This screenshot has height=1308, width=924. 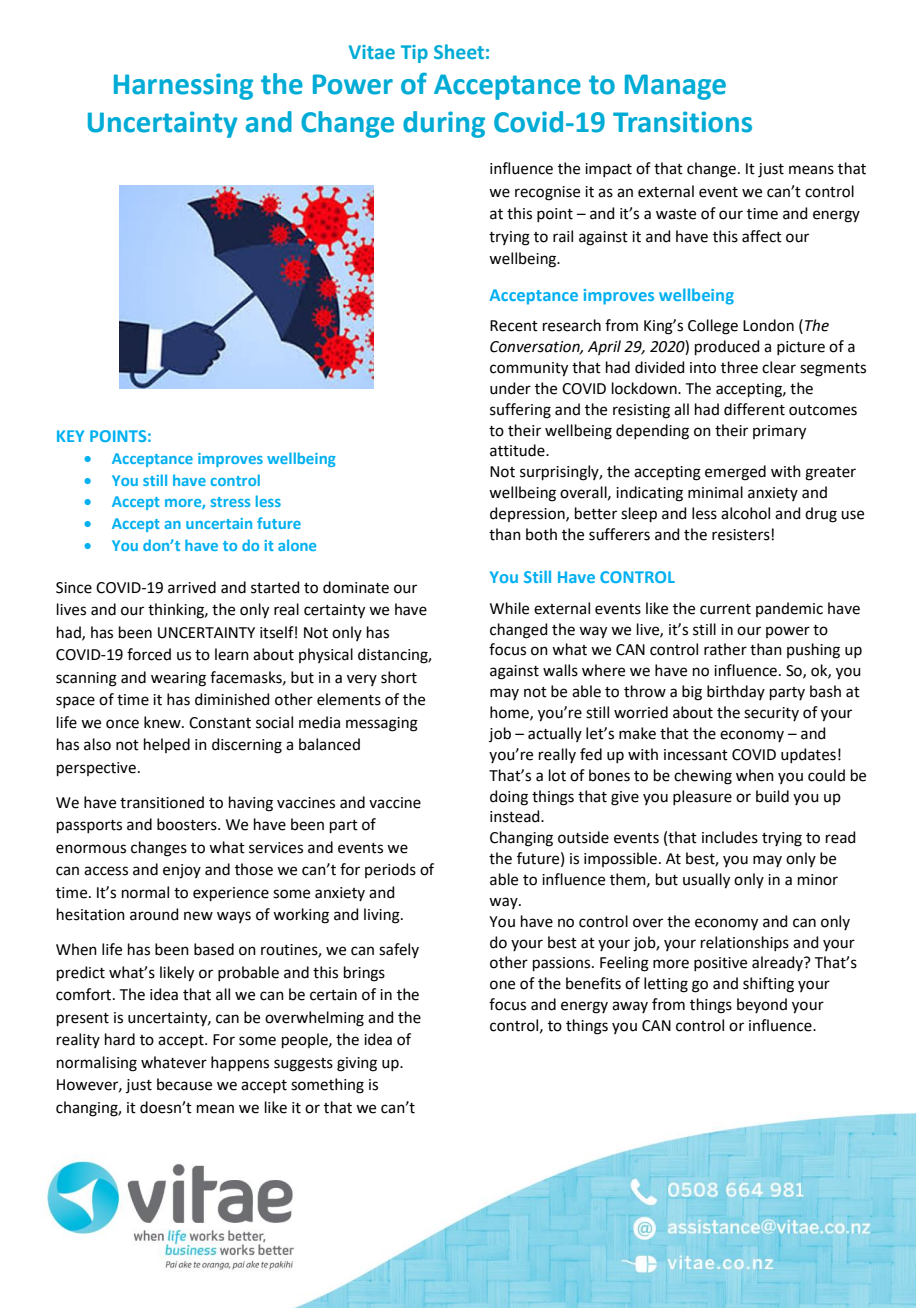 I want to click on Sheet, so click(x=459, y=51).
